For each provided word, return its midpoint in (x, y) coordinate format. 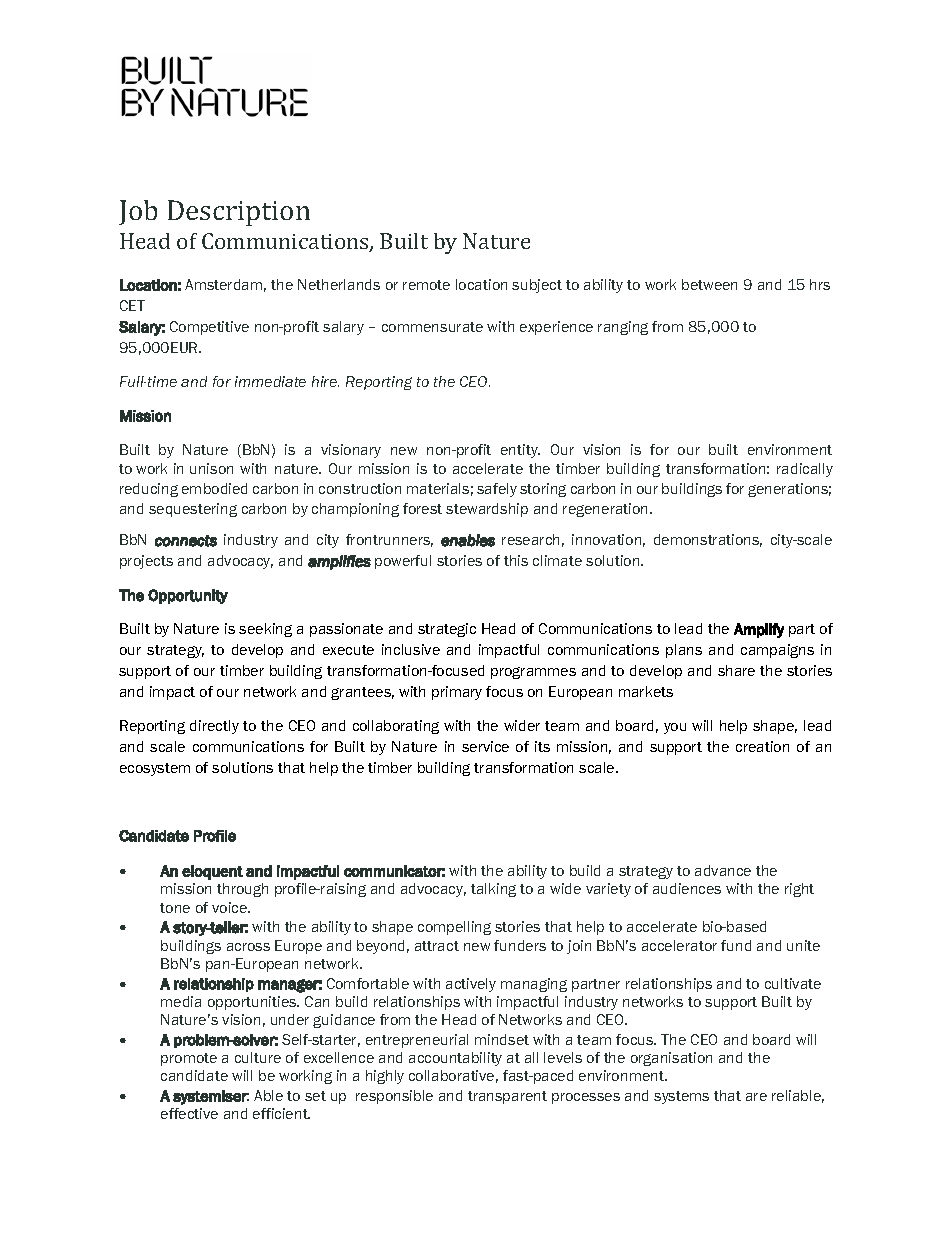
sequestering (193, 510)
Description (239, 213)
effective (189, 1113)
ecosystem (155, 769)
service (485, 746)
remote (426, 285)
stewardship (487, 510)
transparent (507, 1097)
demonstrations (708, 540)
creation (762, 746)
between (709, 284)
